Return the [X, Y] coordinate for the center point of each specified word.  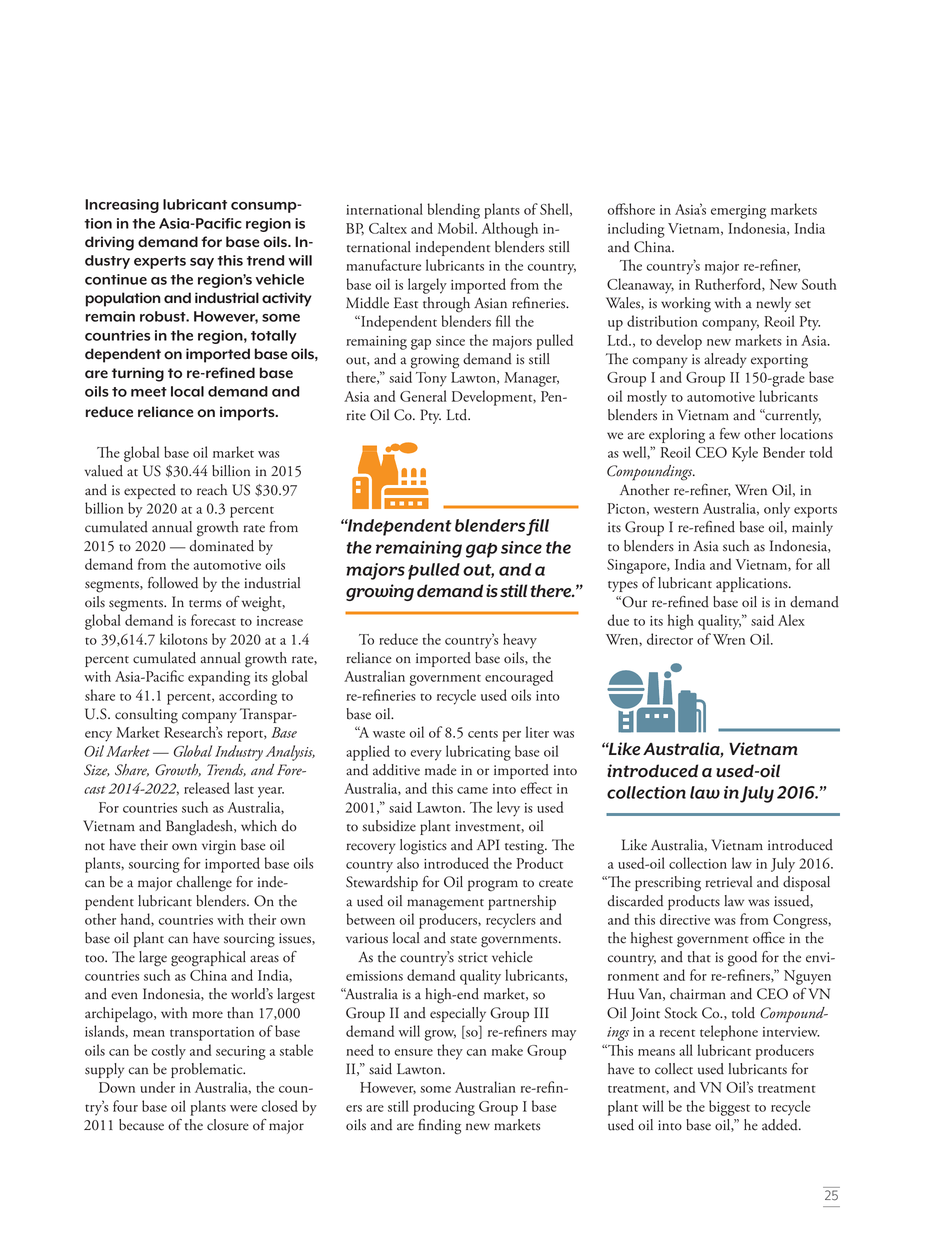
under [157, 1087]
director [670, 639]
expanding [219, 678]
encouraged [519, 678]
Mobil [457, 228]
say [202, 263]
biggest [729, 1108]
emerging [738, 212]
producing [444, 1108]
